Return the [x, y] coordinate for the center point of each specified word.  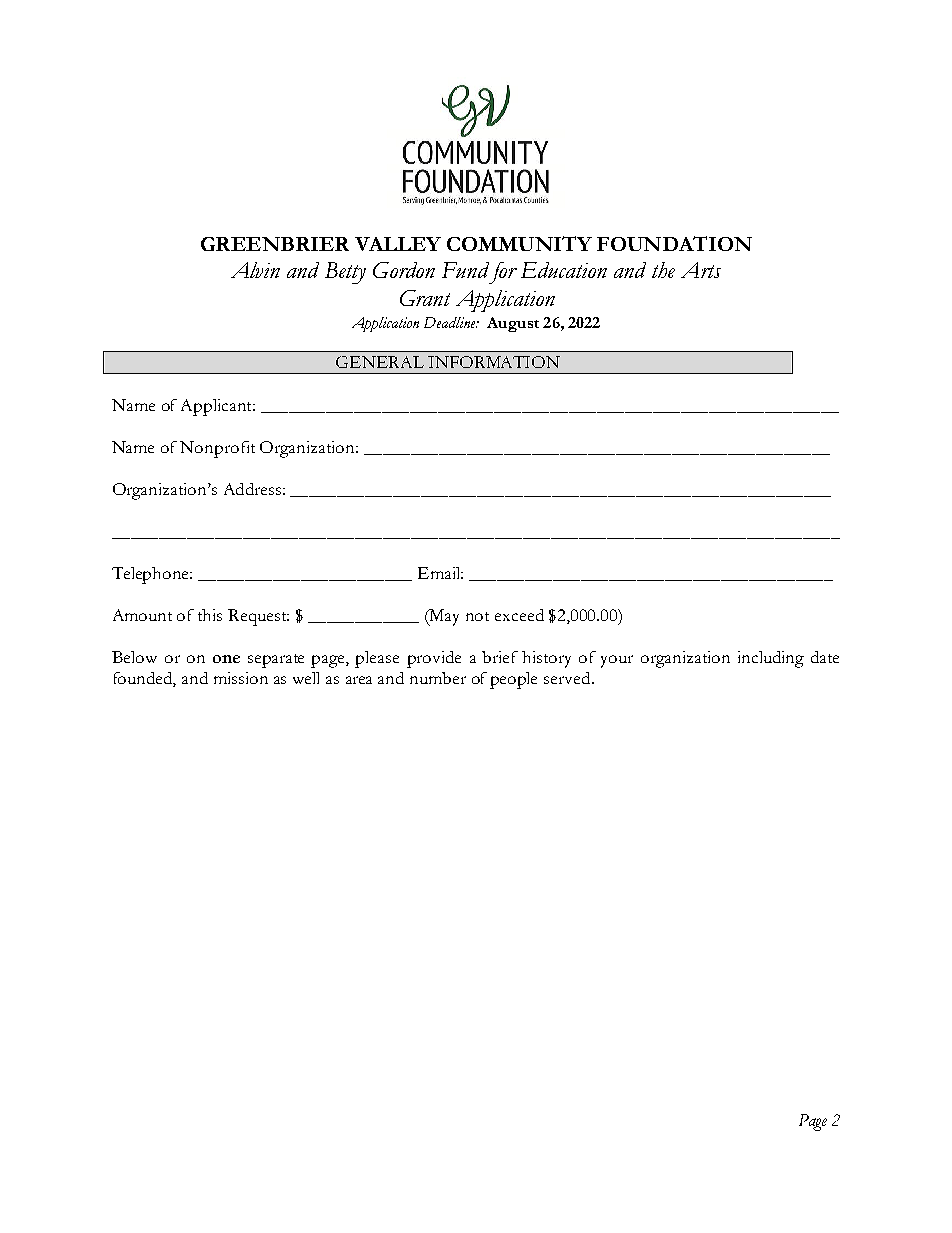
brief [500, 657]
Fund [465, 270]
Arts [701, 270]
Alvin [255, 270]
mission [241, 678]
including [771, 659]
